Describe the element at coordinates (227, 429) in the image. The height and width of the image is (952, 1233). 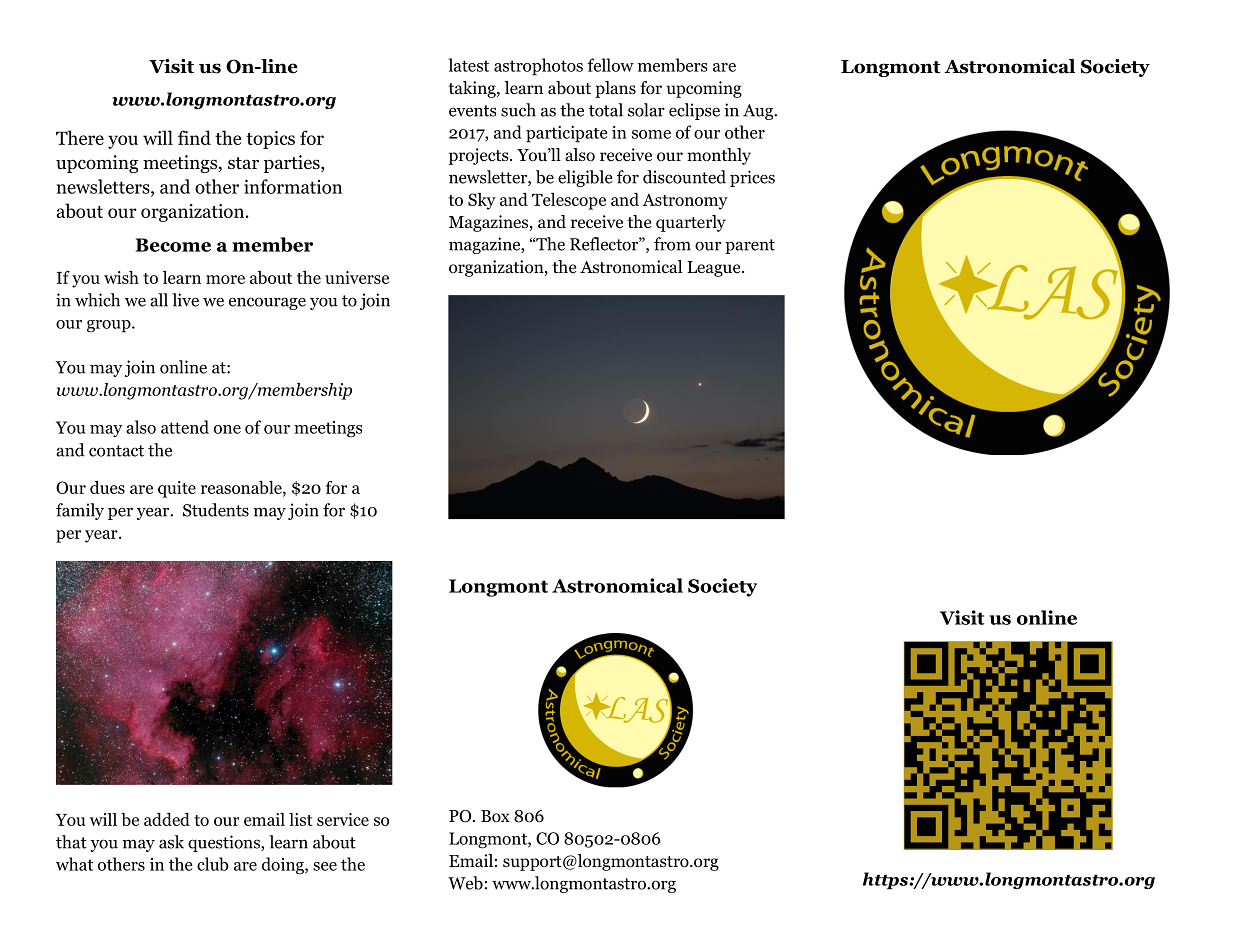
I see `one` at that location.
